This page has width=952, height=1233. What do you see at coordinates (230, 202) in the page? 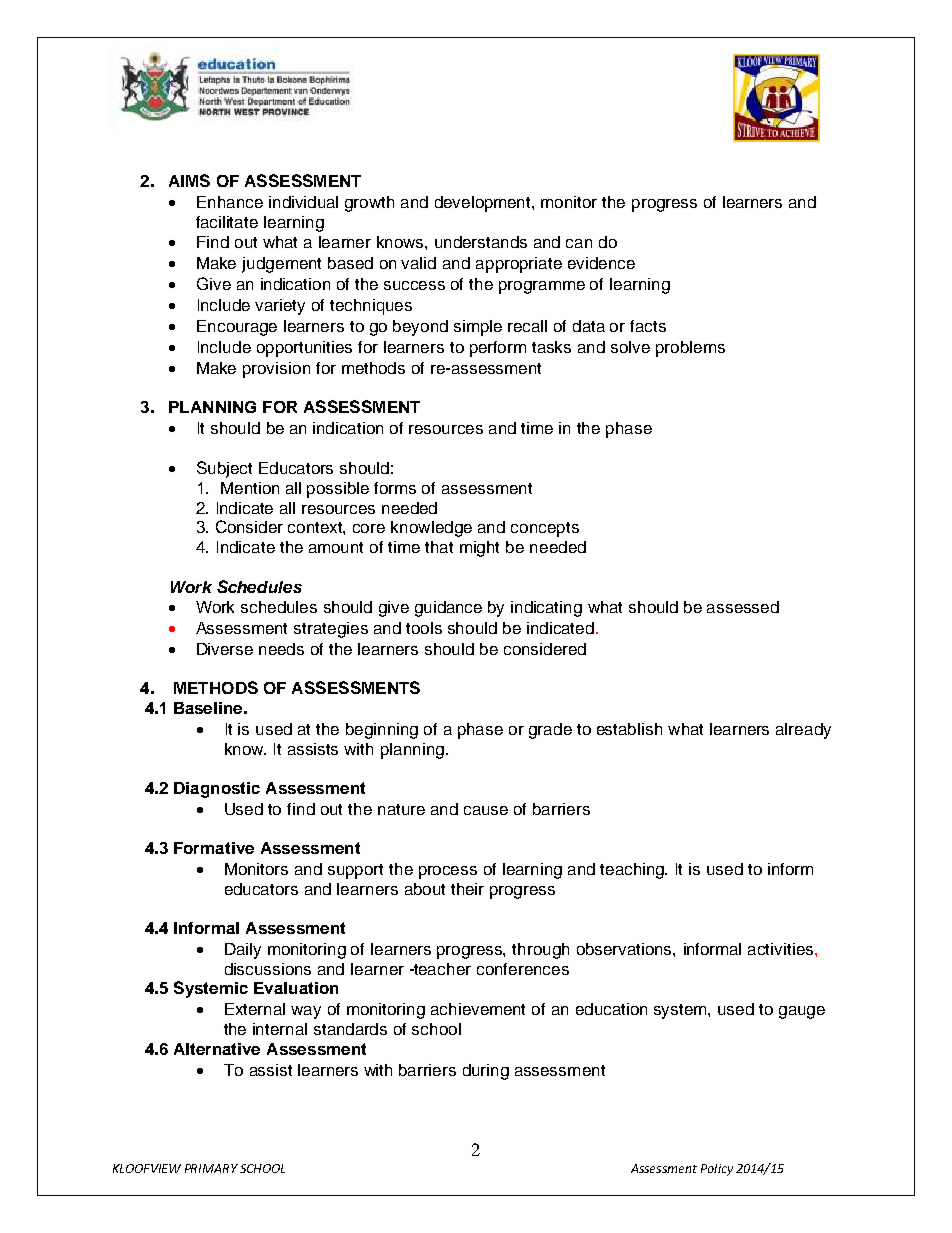
I see `Enhance` at bounding box center [230, 202].
